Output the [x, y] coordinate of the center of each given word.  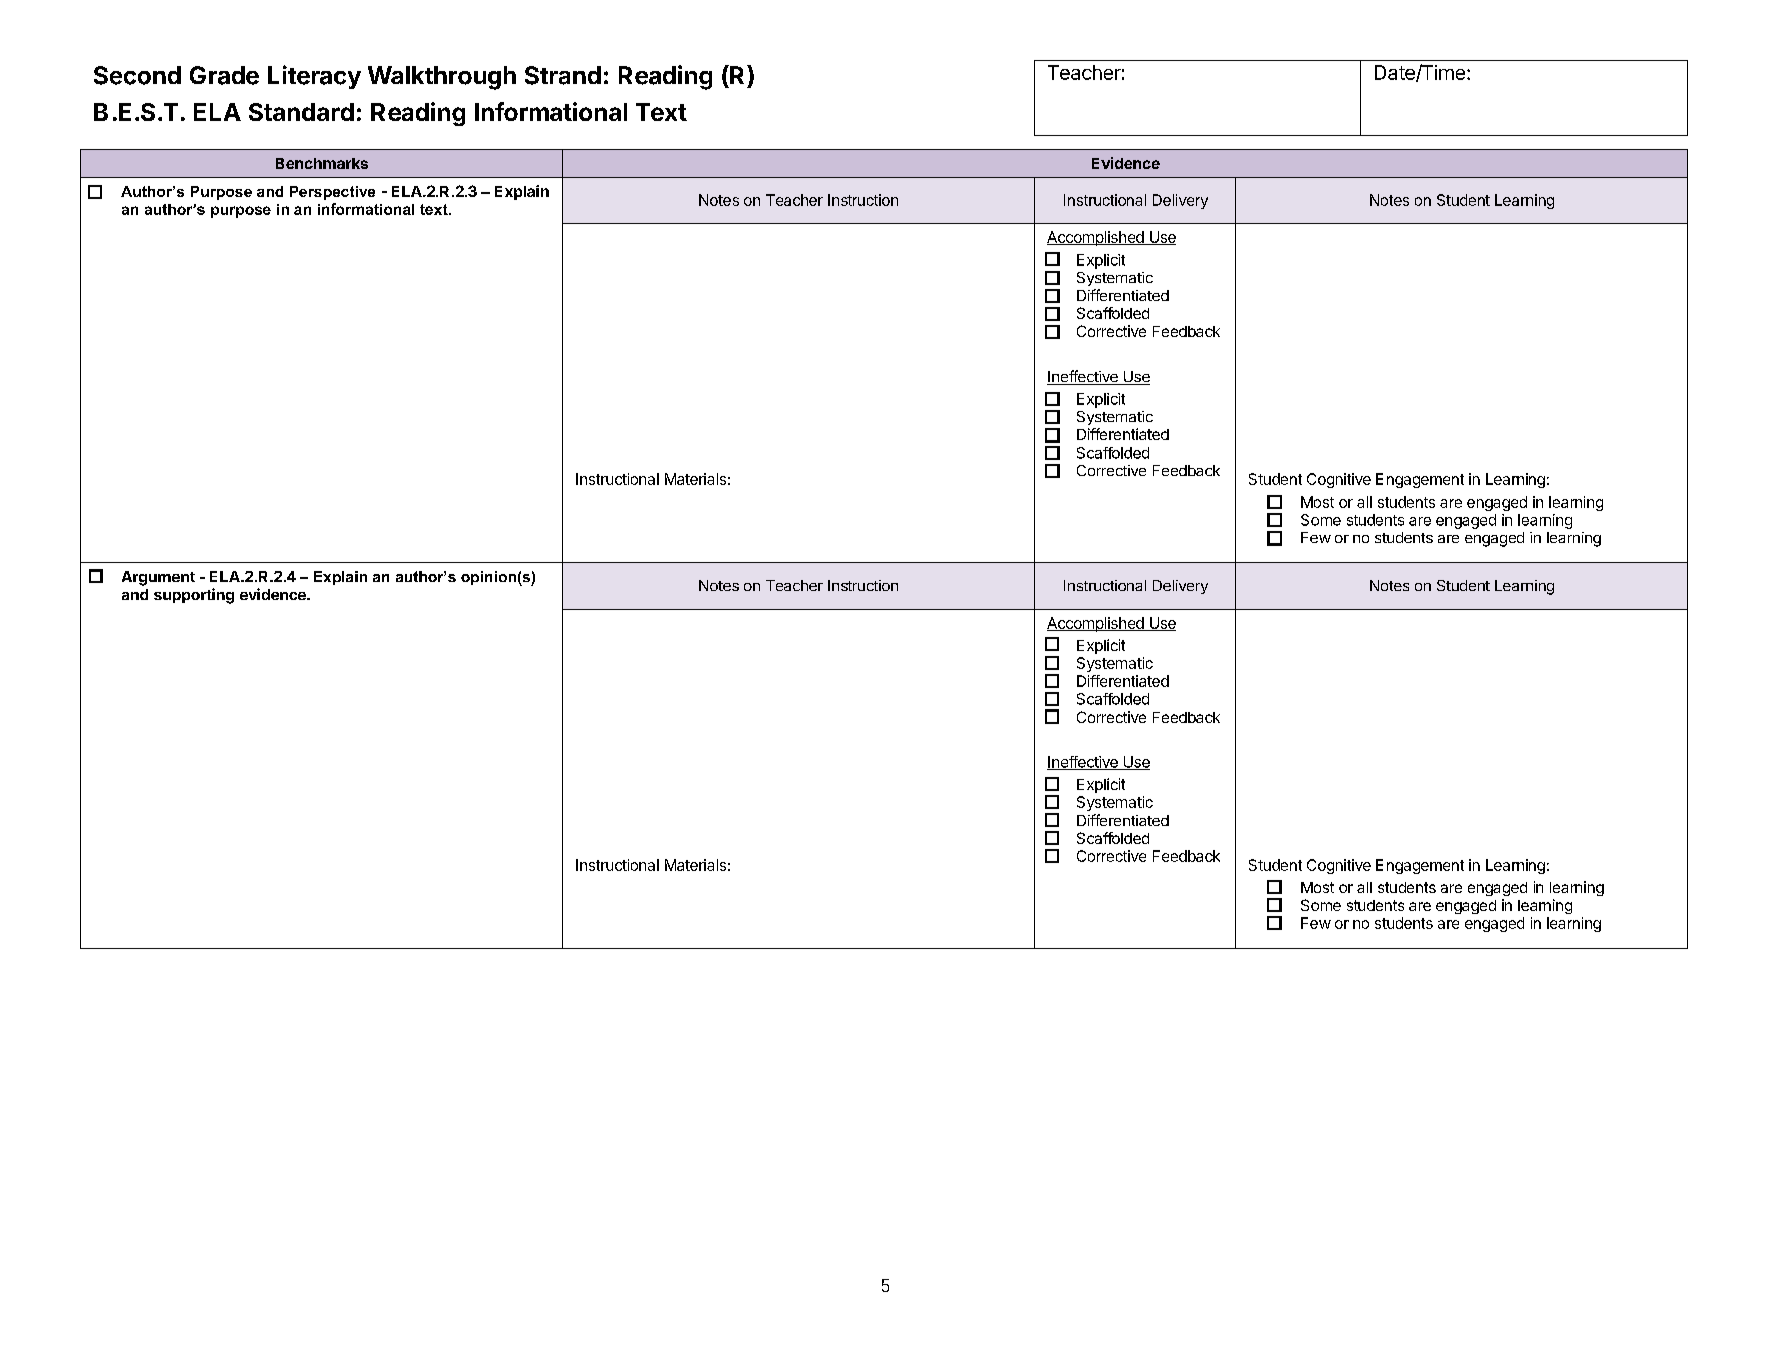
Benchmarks [322, 163]
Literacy [314, 77]
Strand [563, 75]
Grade [224, 75]
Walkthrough [442, 78]
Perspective [332, 193]
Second [137, 75]
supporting [194, 596]
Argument [158, 578]
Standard [301, 112]
